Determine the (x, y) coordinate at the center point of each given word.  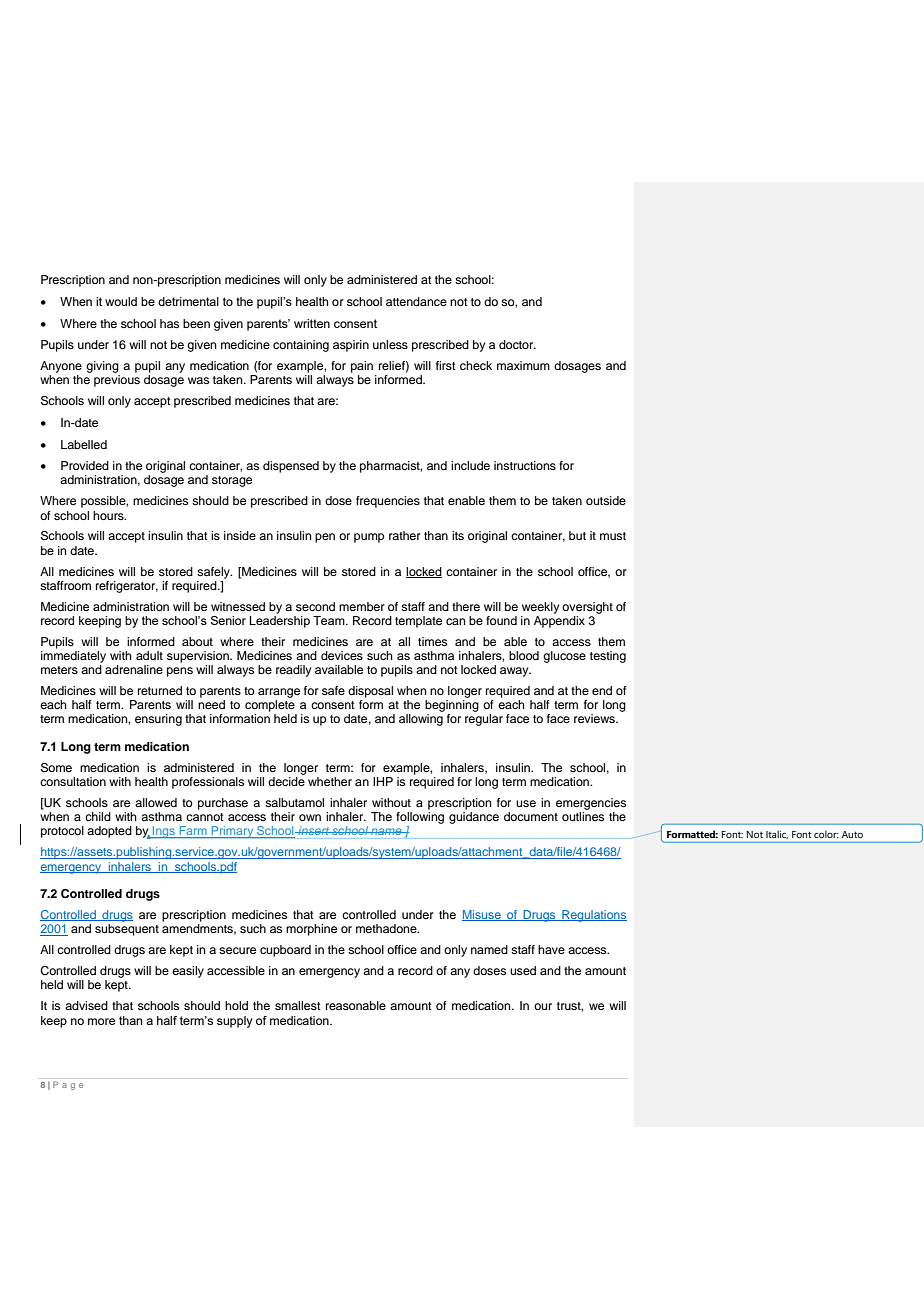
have (551, 949)
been (196, 323)
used (523, 970)
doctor (517, 344)
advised (86, 1005)
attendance (416, 301)
